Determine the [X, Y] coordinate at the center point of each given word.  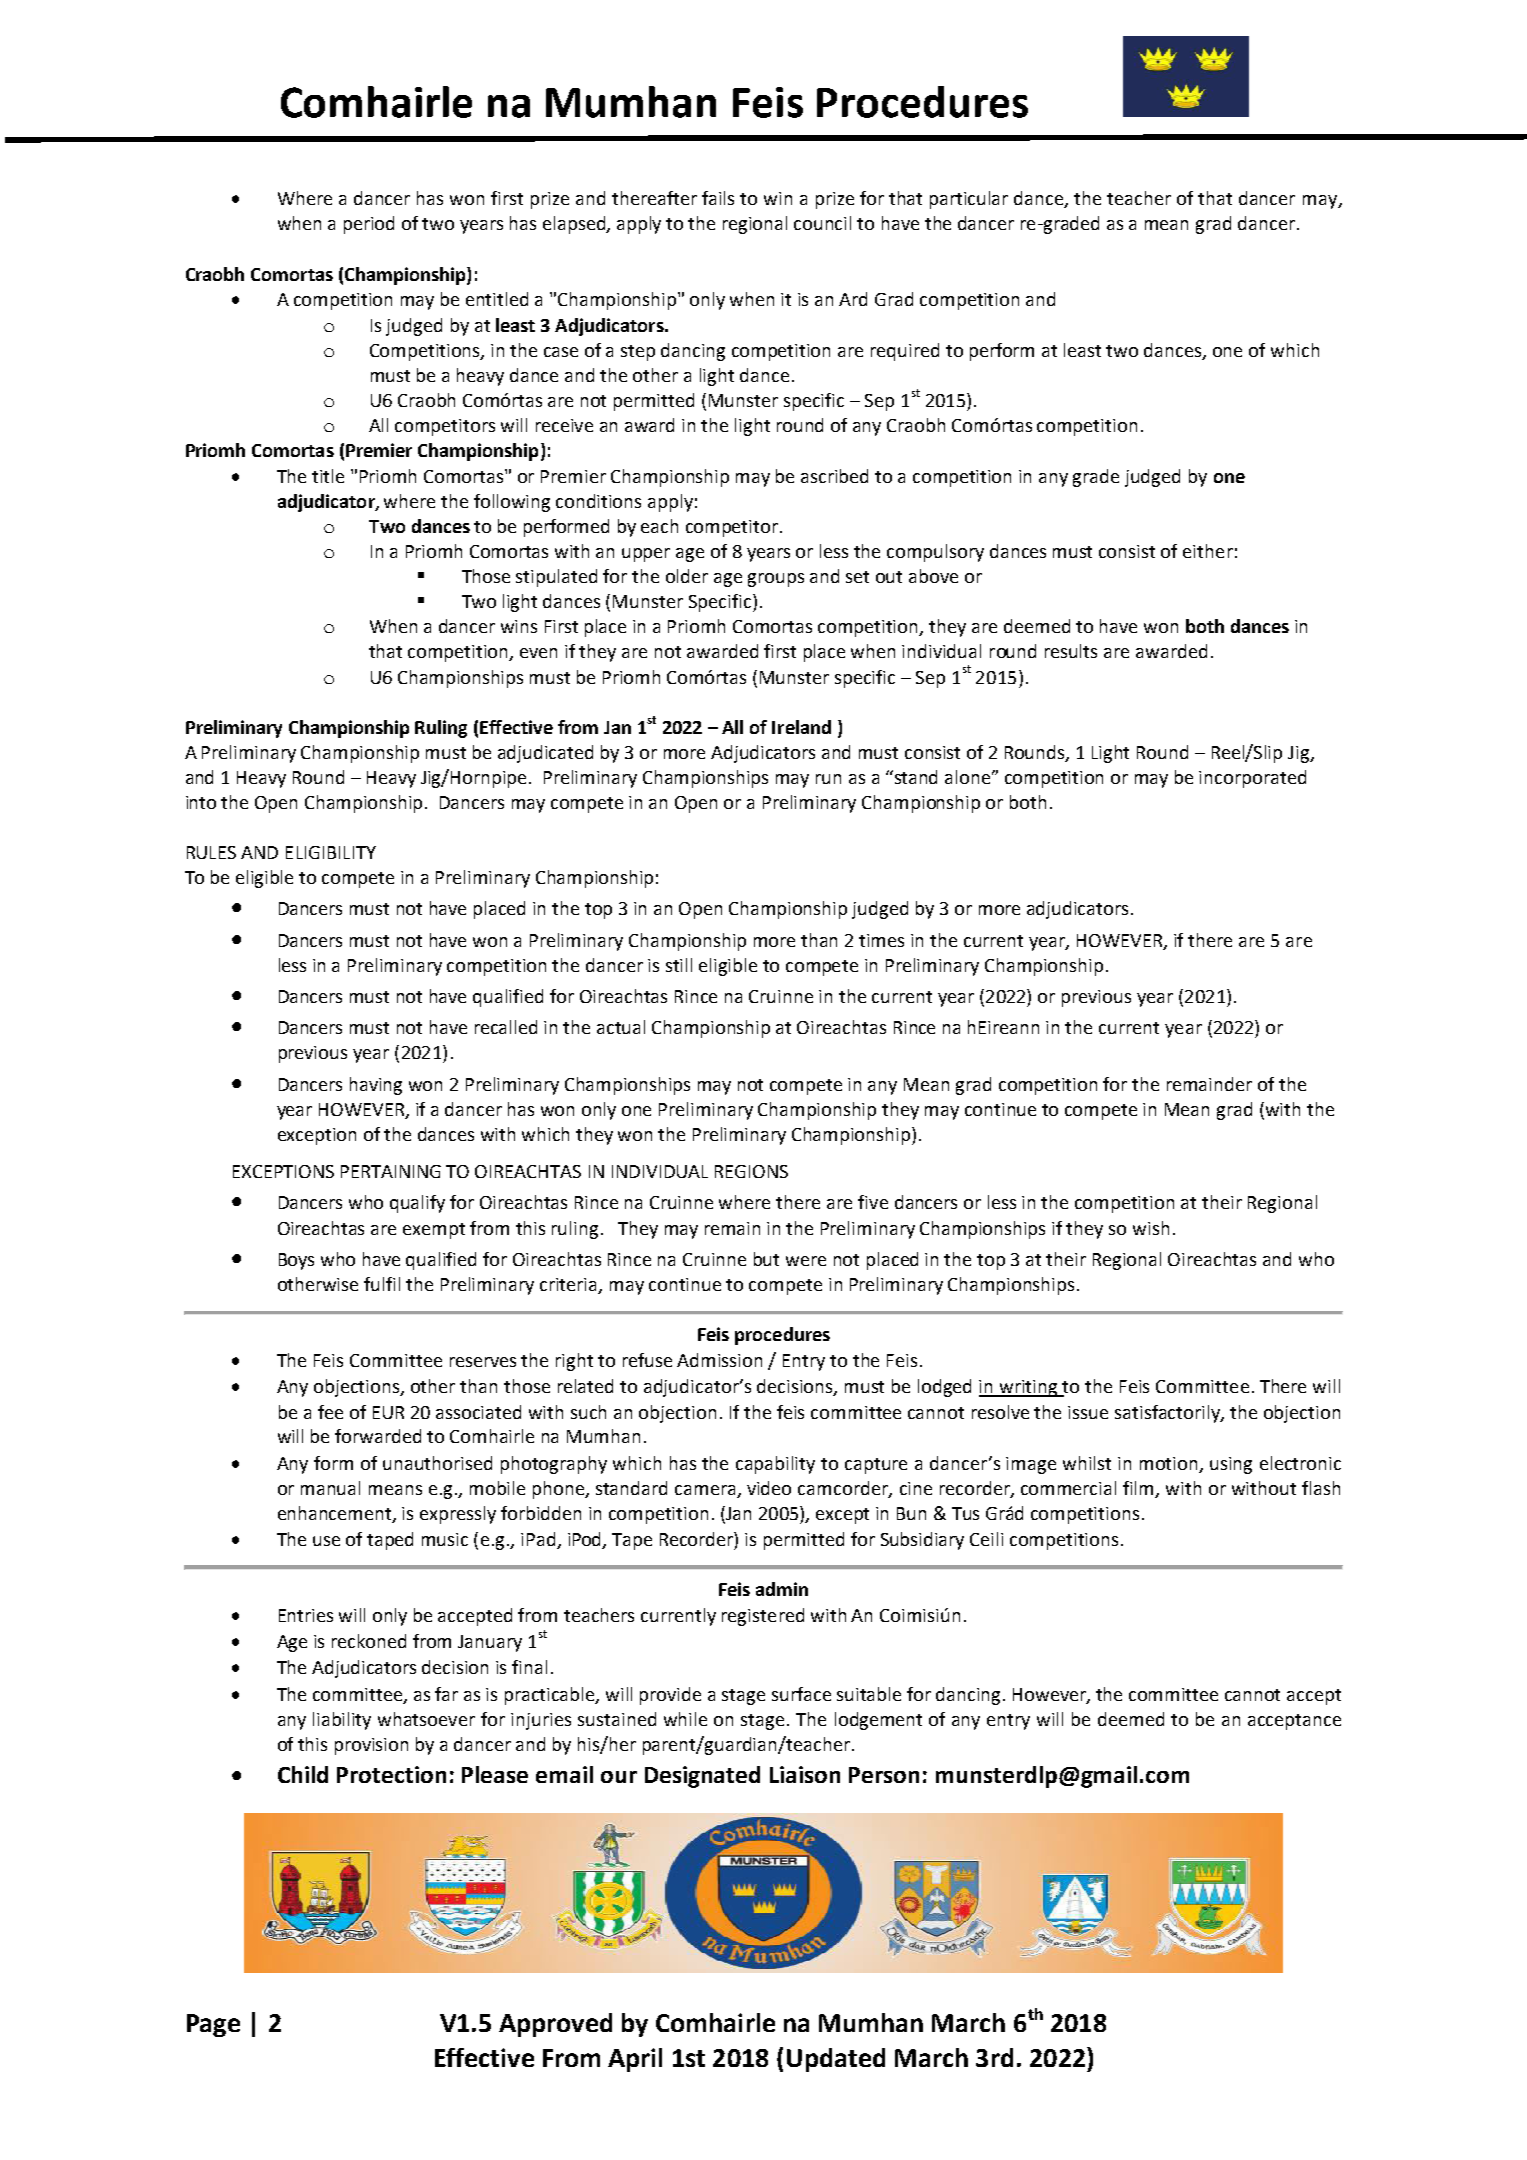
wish [1151, 1228]
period [369, 225]
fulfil [382, 1284]
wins [519, 626]
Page [213, 2025]
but [766, 1259]
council [822, 223]
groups [776, 580]
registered [763, 1617]
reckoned [369, 1641]
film [1138, 1488]
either [1208, 551]
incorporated [1252, 779]
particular [969, 200]
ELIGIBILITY [331, 852]
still [679, 965]
